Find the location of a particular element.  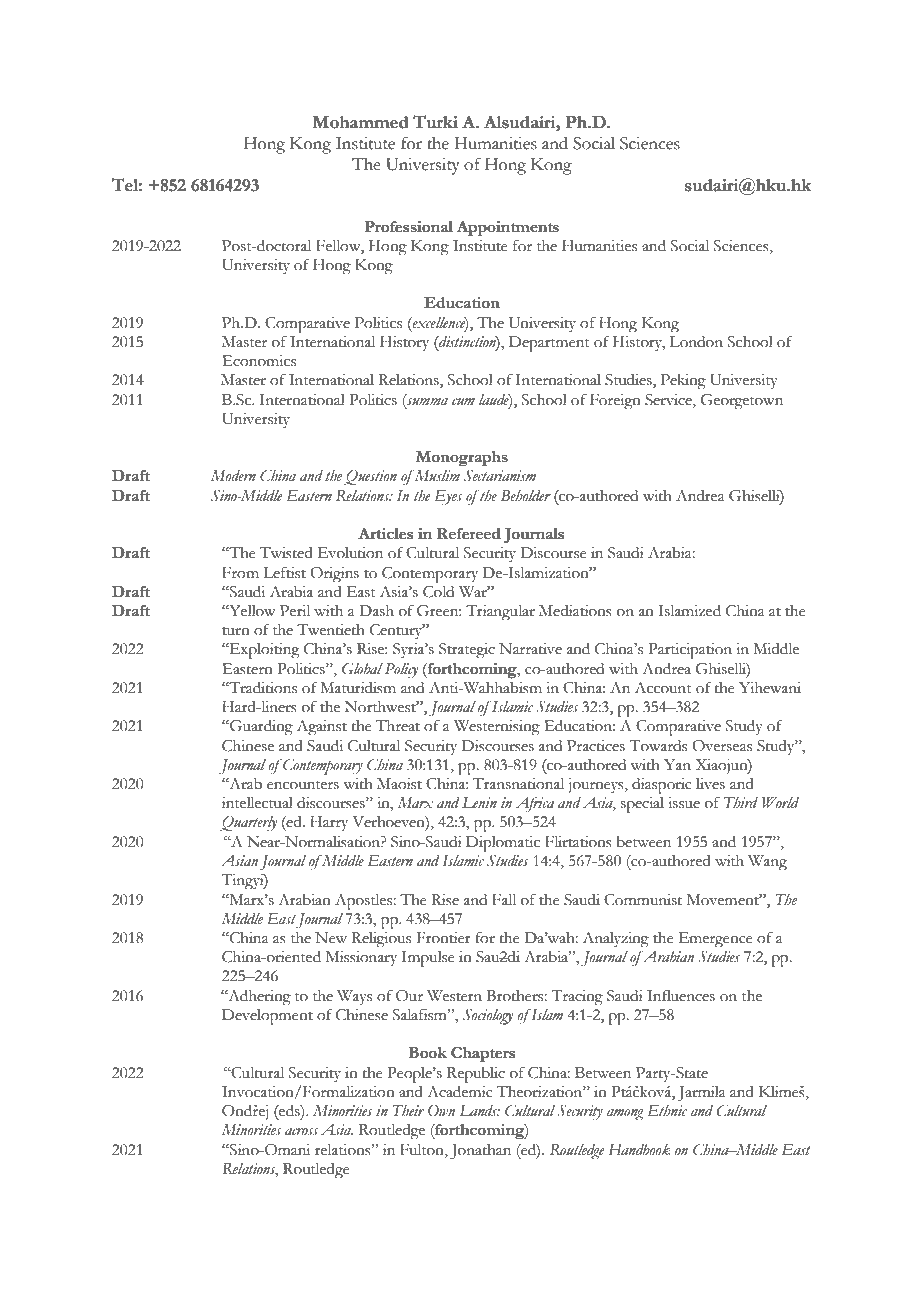

Appointments is located at coordinates (508, 228).
